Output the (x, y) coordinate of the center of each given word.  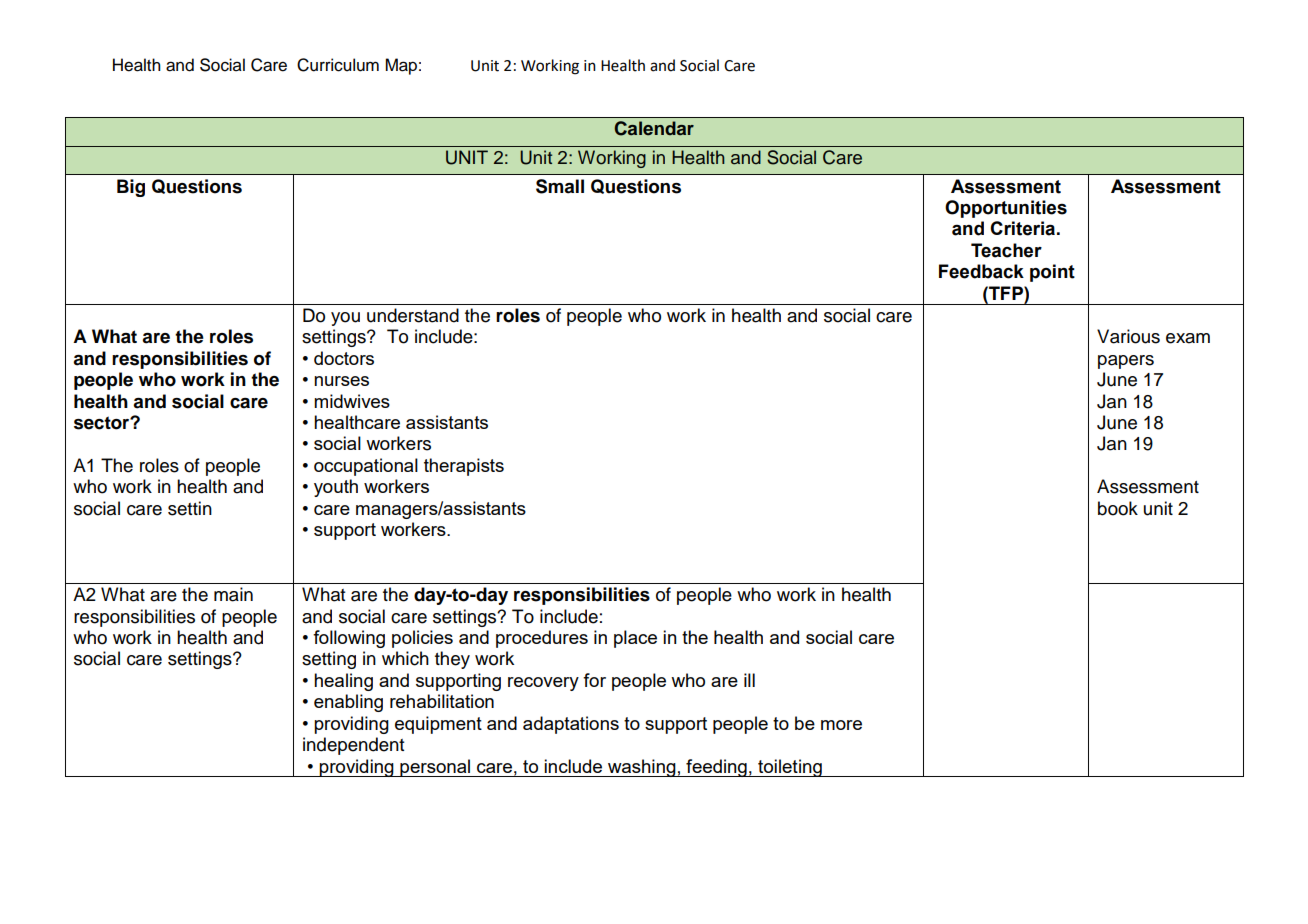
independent (354, 746)
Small (560, 186)
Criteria (1022, 228)
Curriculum (338, 65)
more (841, 725)
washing (642, 768)
